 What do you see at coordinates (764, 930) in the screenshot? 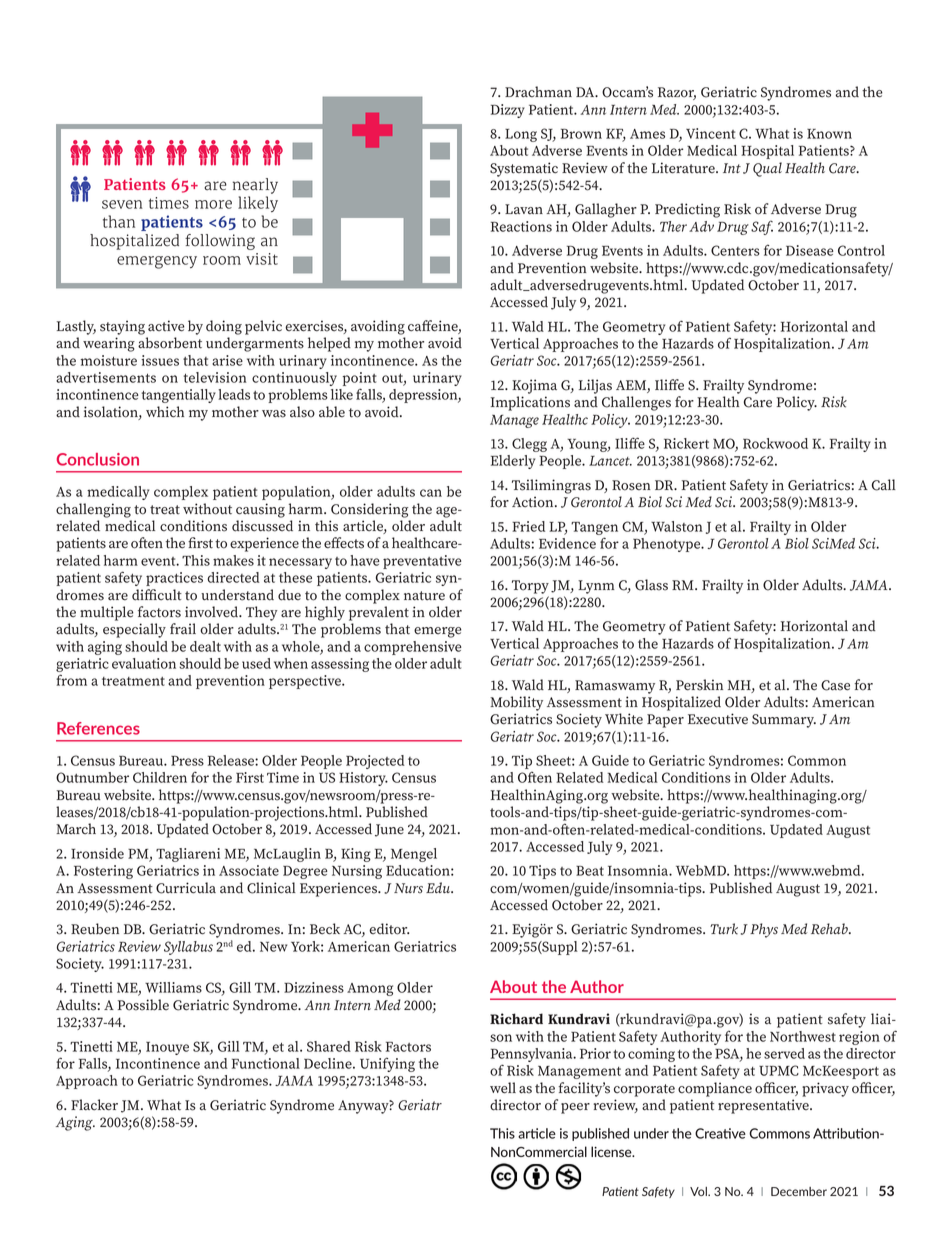
I see `Phys` at bounding box center [764, 930].
